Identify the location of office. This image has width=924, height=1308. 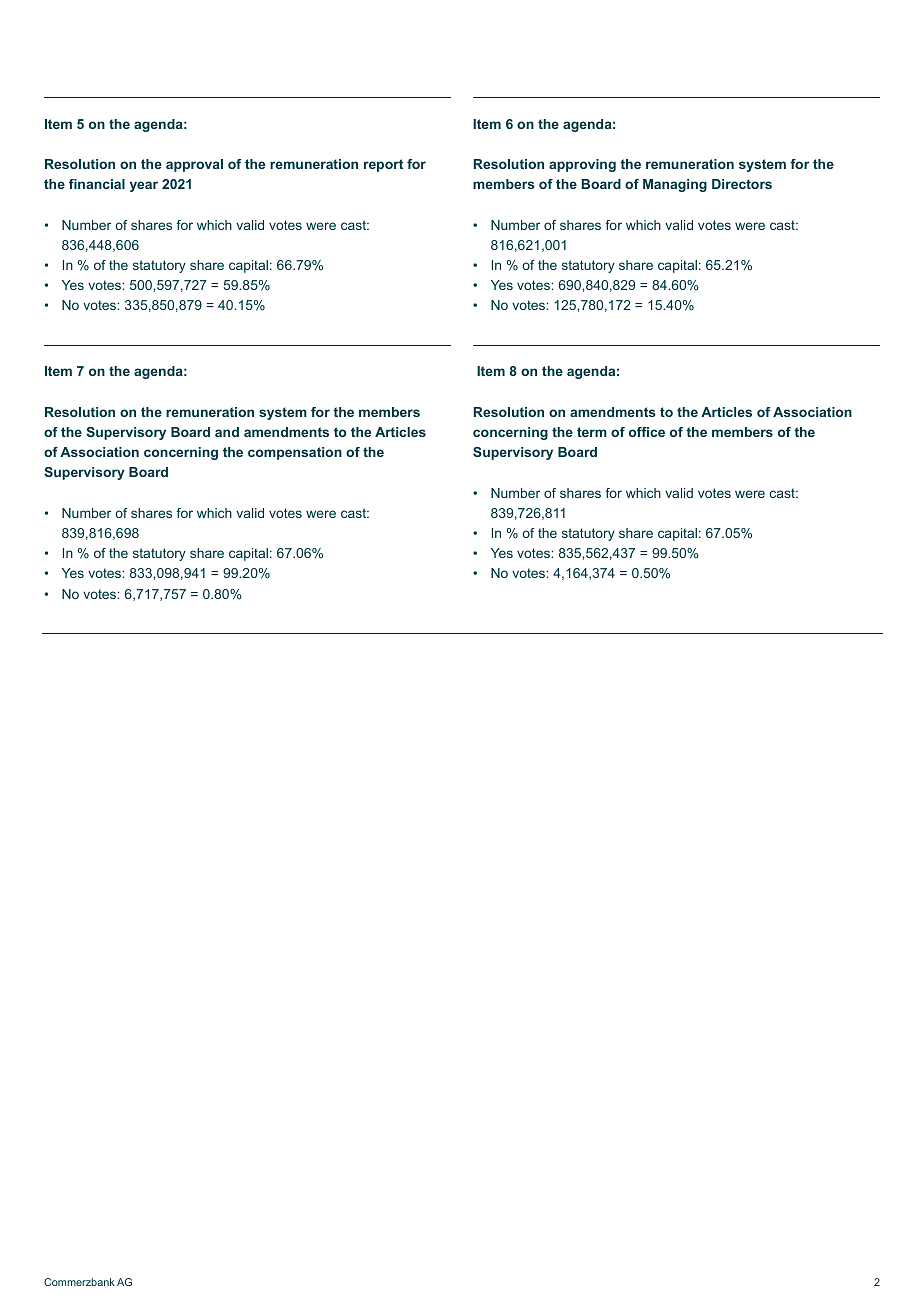
(647, 432).
